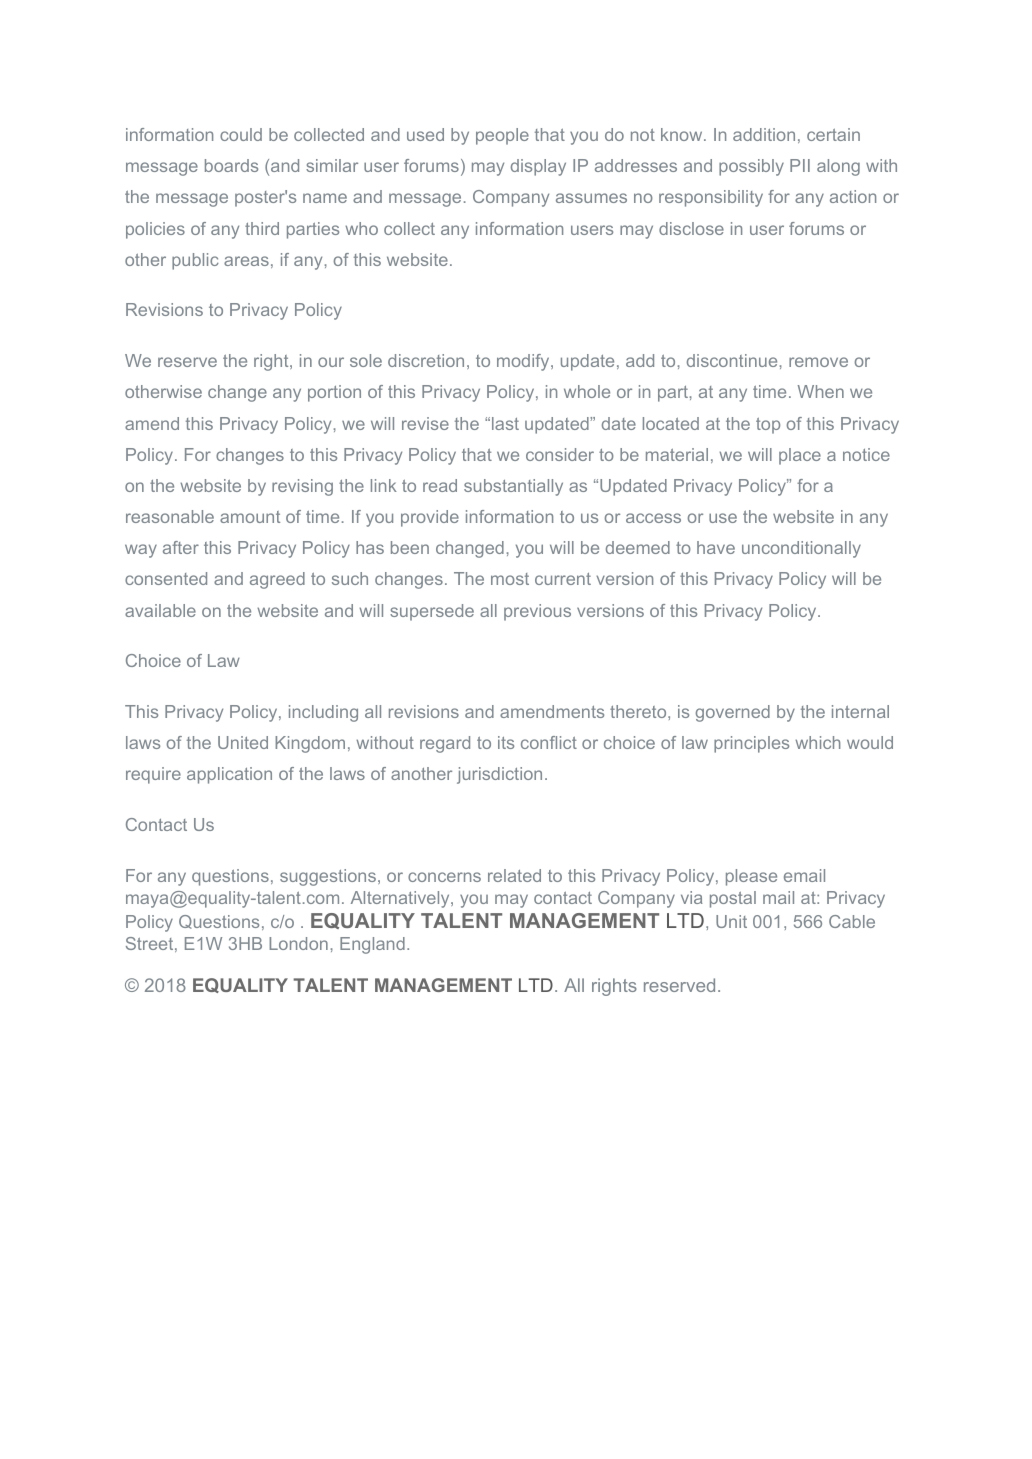 The height and width of the screenshot is (1459, 1032). Describe the element at coordinates (524, 362) in the screenshot. I see `modify` at that location.
